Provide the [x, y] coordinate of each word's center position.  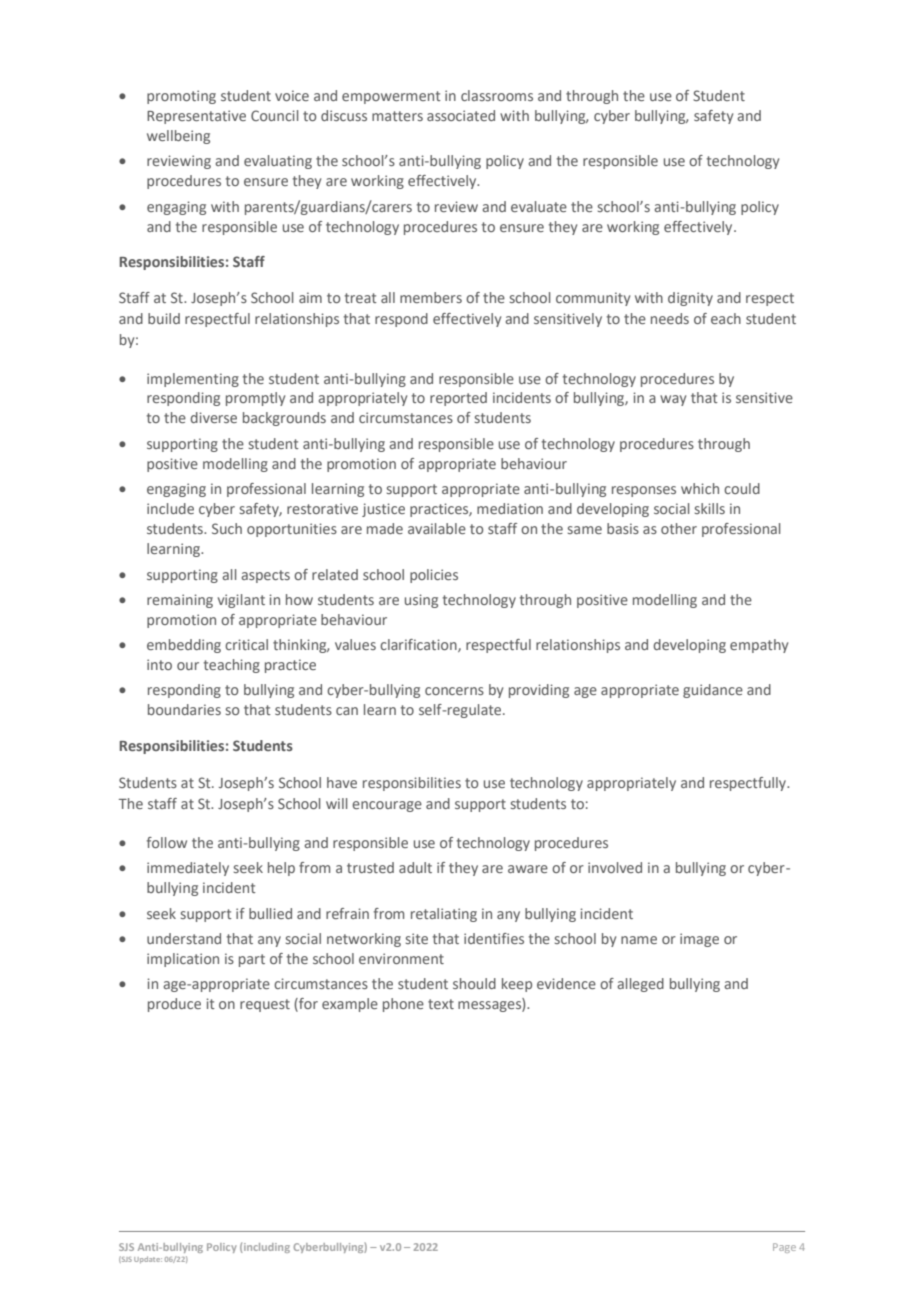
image [699, 940]
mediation [510, 508]
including [267, 1248]
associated [461, 115]
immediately [188, 869]
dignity [690, 299]
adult [415, 867]
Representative [196, 117]
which [700, 488]
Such [227, 528]
